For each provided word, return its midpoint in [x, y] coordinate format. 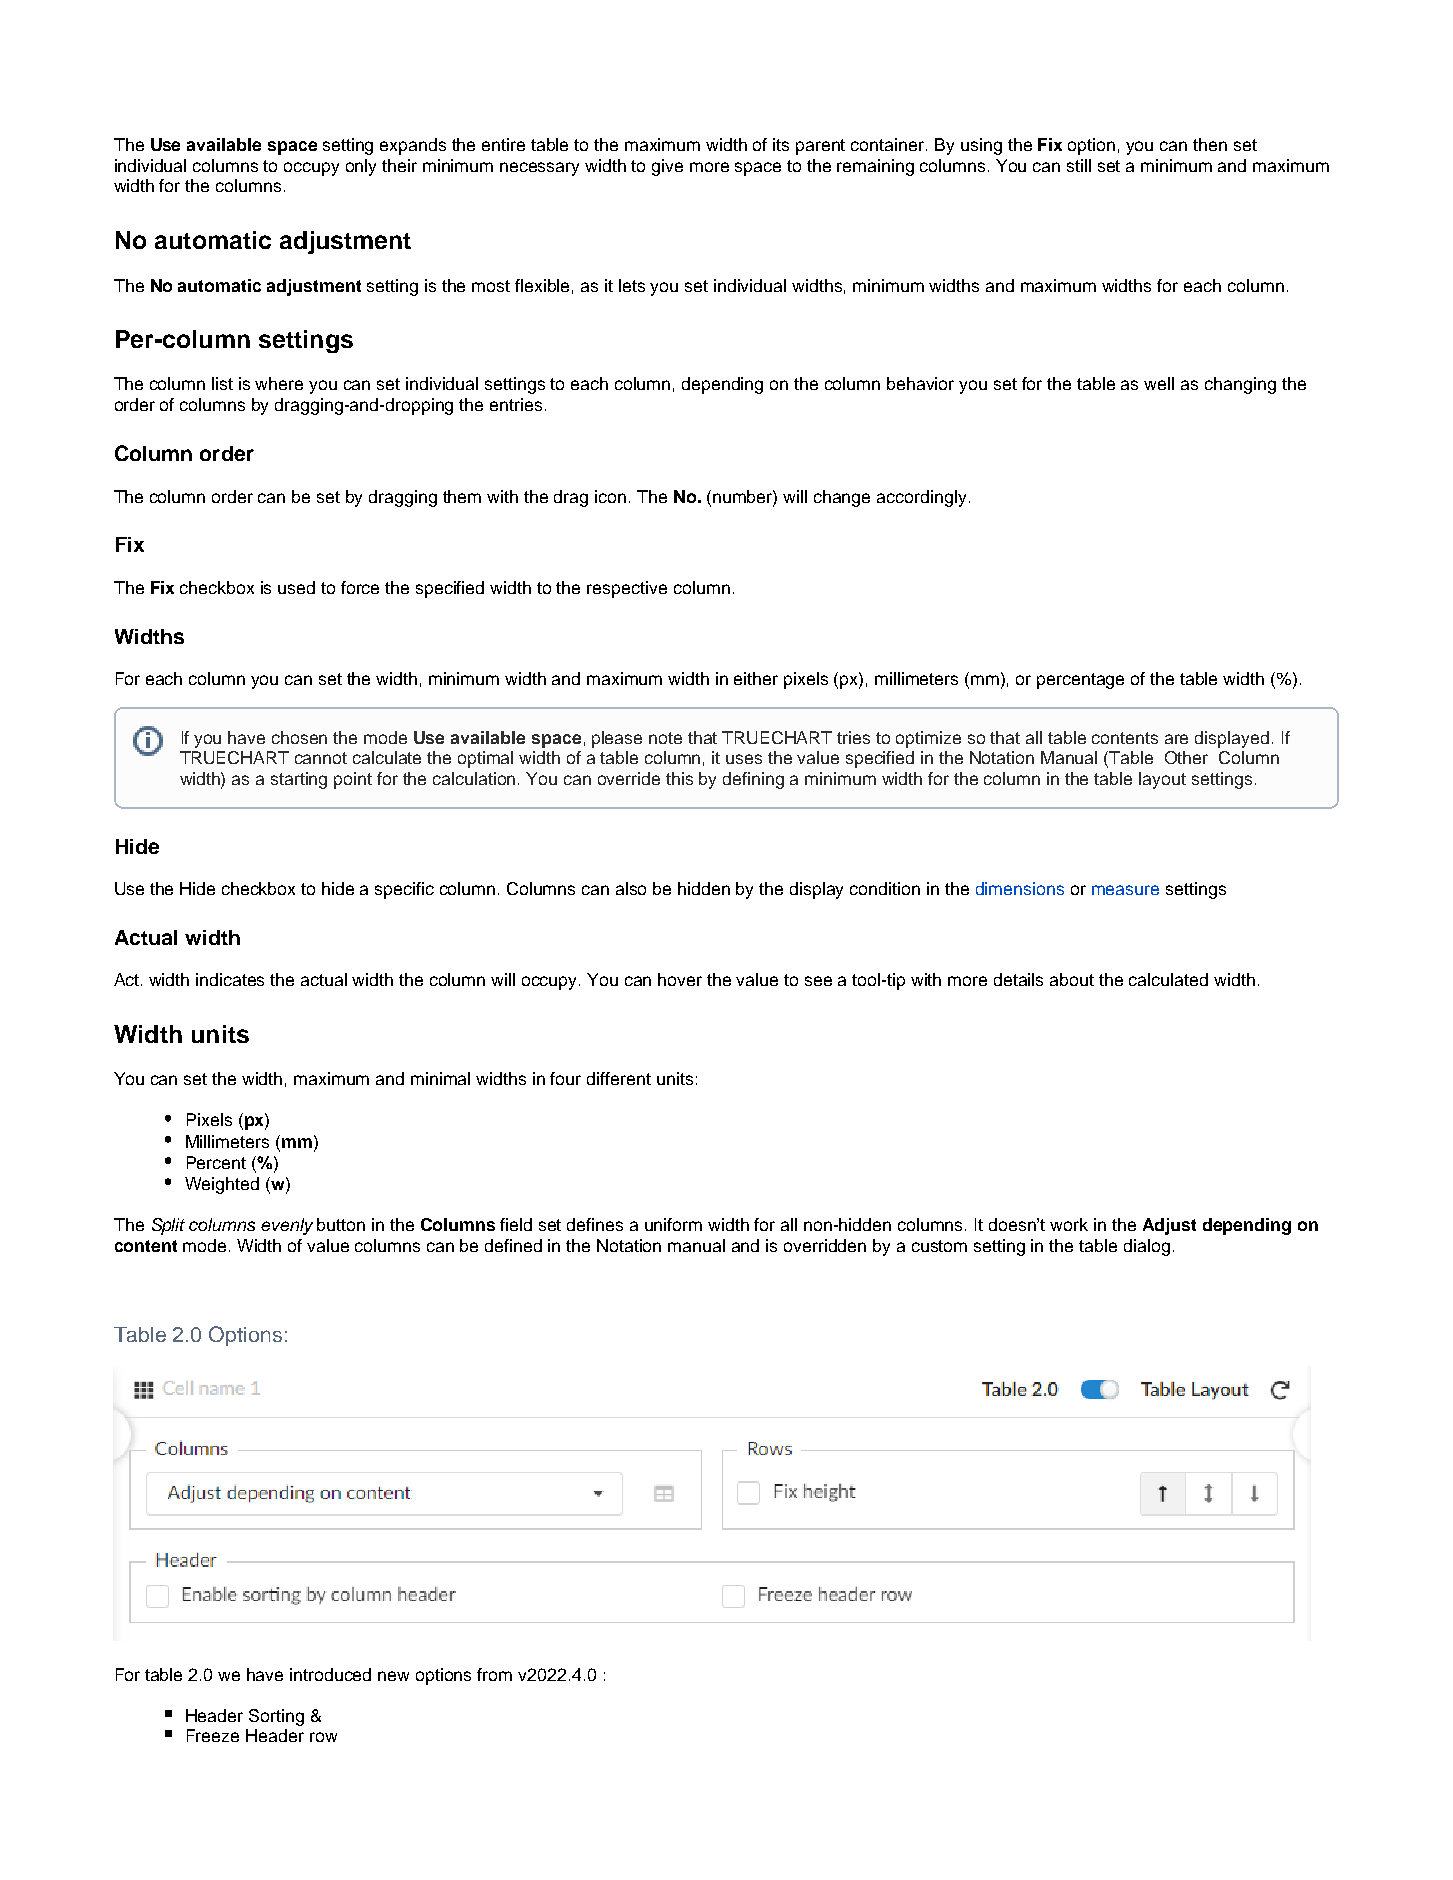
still [1079, 165]
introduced [330, 1674]
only [361, 167]
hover [680, 979]
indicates [230, 979]
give [667, 167]
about [1072, 979]
